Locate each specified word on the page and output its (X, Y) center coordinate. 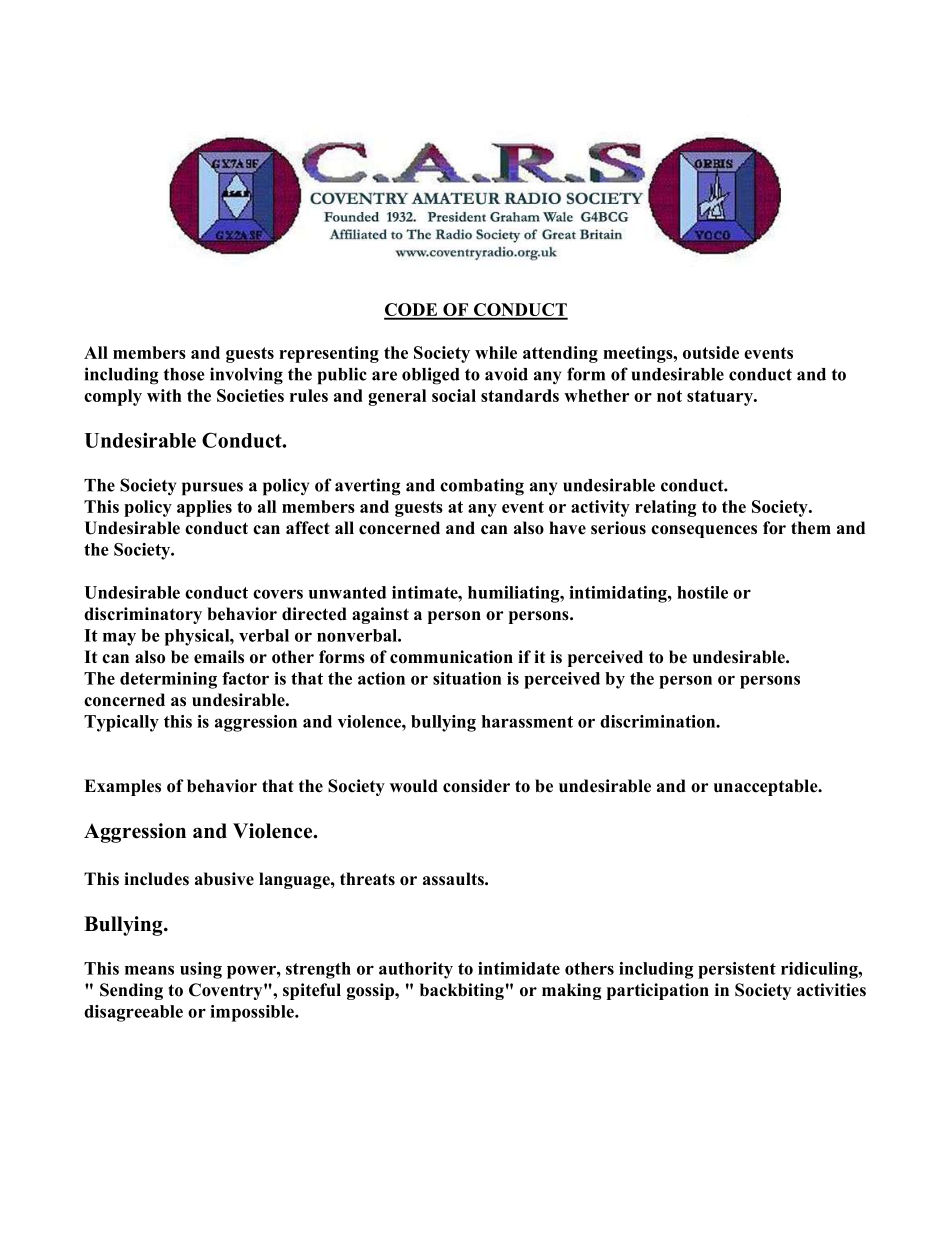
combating (482, 487)
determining (168, 680)
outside (711, 352)
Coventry (227, 991)
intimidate (519, 968)
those (184, 374)
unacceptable (767, 787)
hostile (702, 592)
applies (204, 508)
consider (476, 786)
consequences (704, 531)
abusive (224, 879)
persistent (737, 970)
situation (467, 678)
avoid (506, 374)
